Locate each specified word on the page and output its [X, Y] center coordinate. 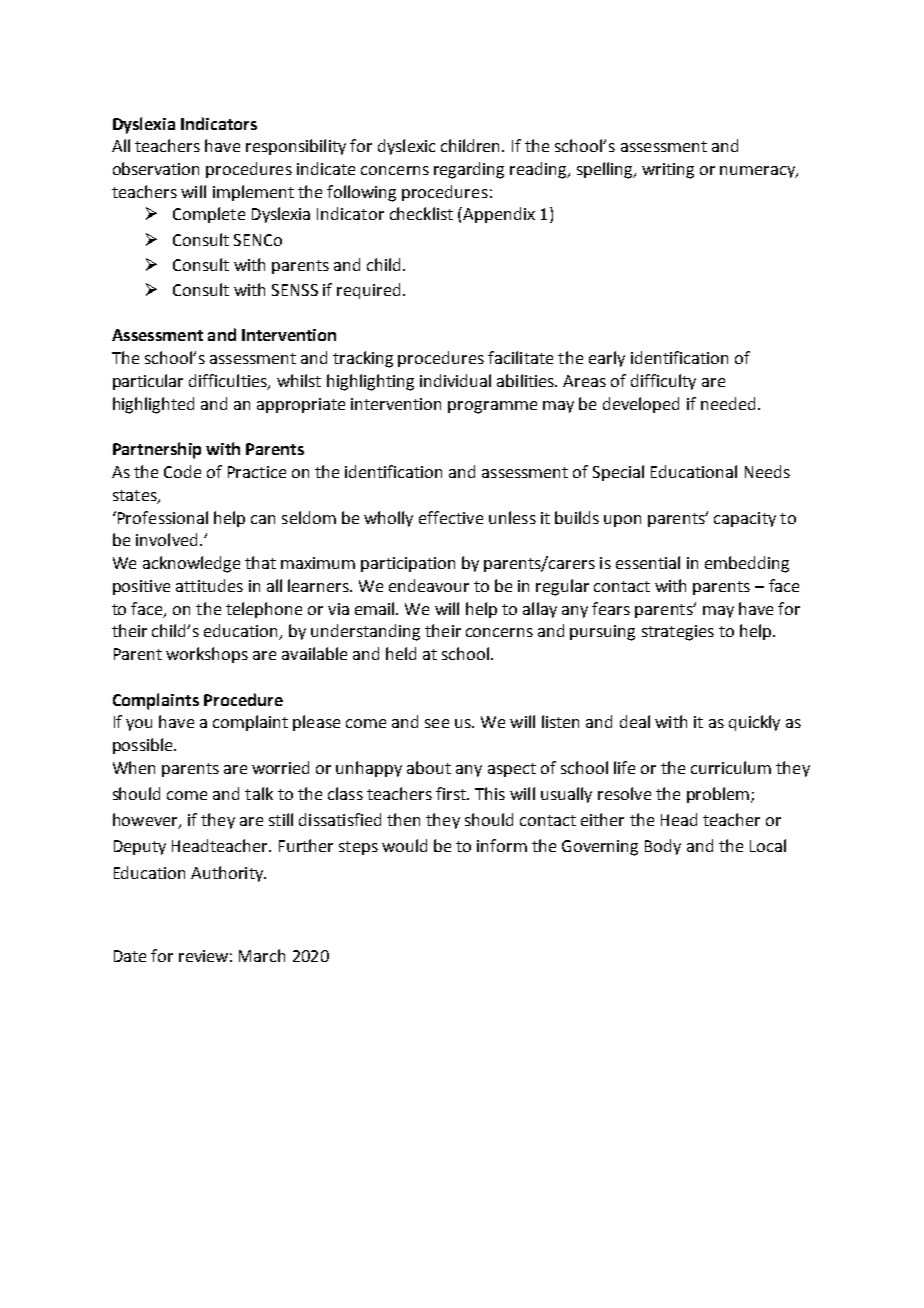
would [404, 845]
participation [408, 564]
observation [156, 168]
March [262, 955]
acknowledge [191, 564]
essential [648, 562]
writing [668, 171]
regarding [469, 170]
